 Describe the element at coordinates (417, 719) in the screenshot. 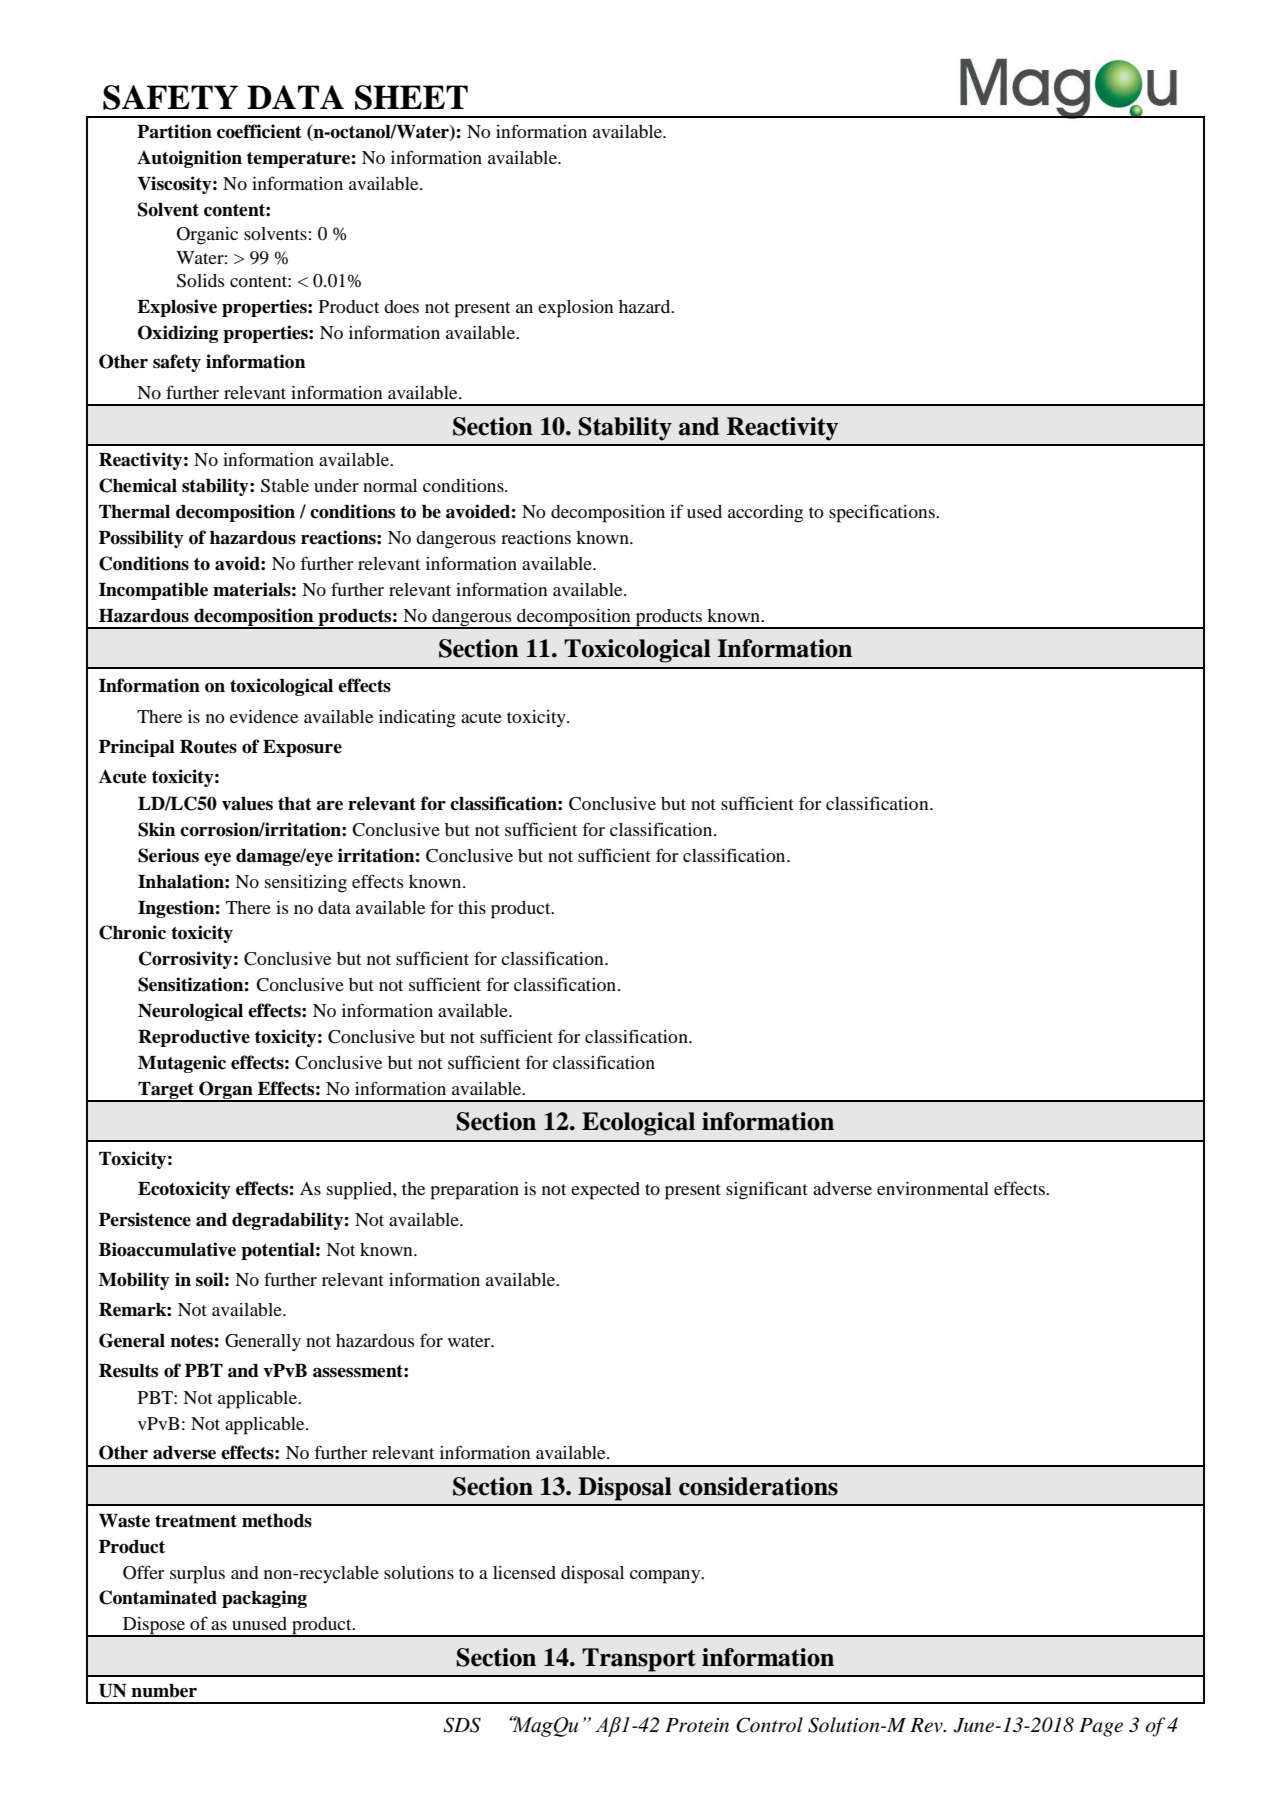

I see `indicating` at that location.
